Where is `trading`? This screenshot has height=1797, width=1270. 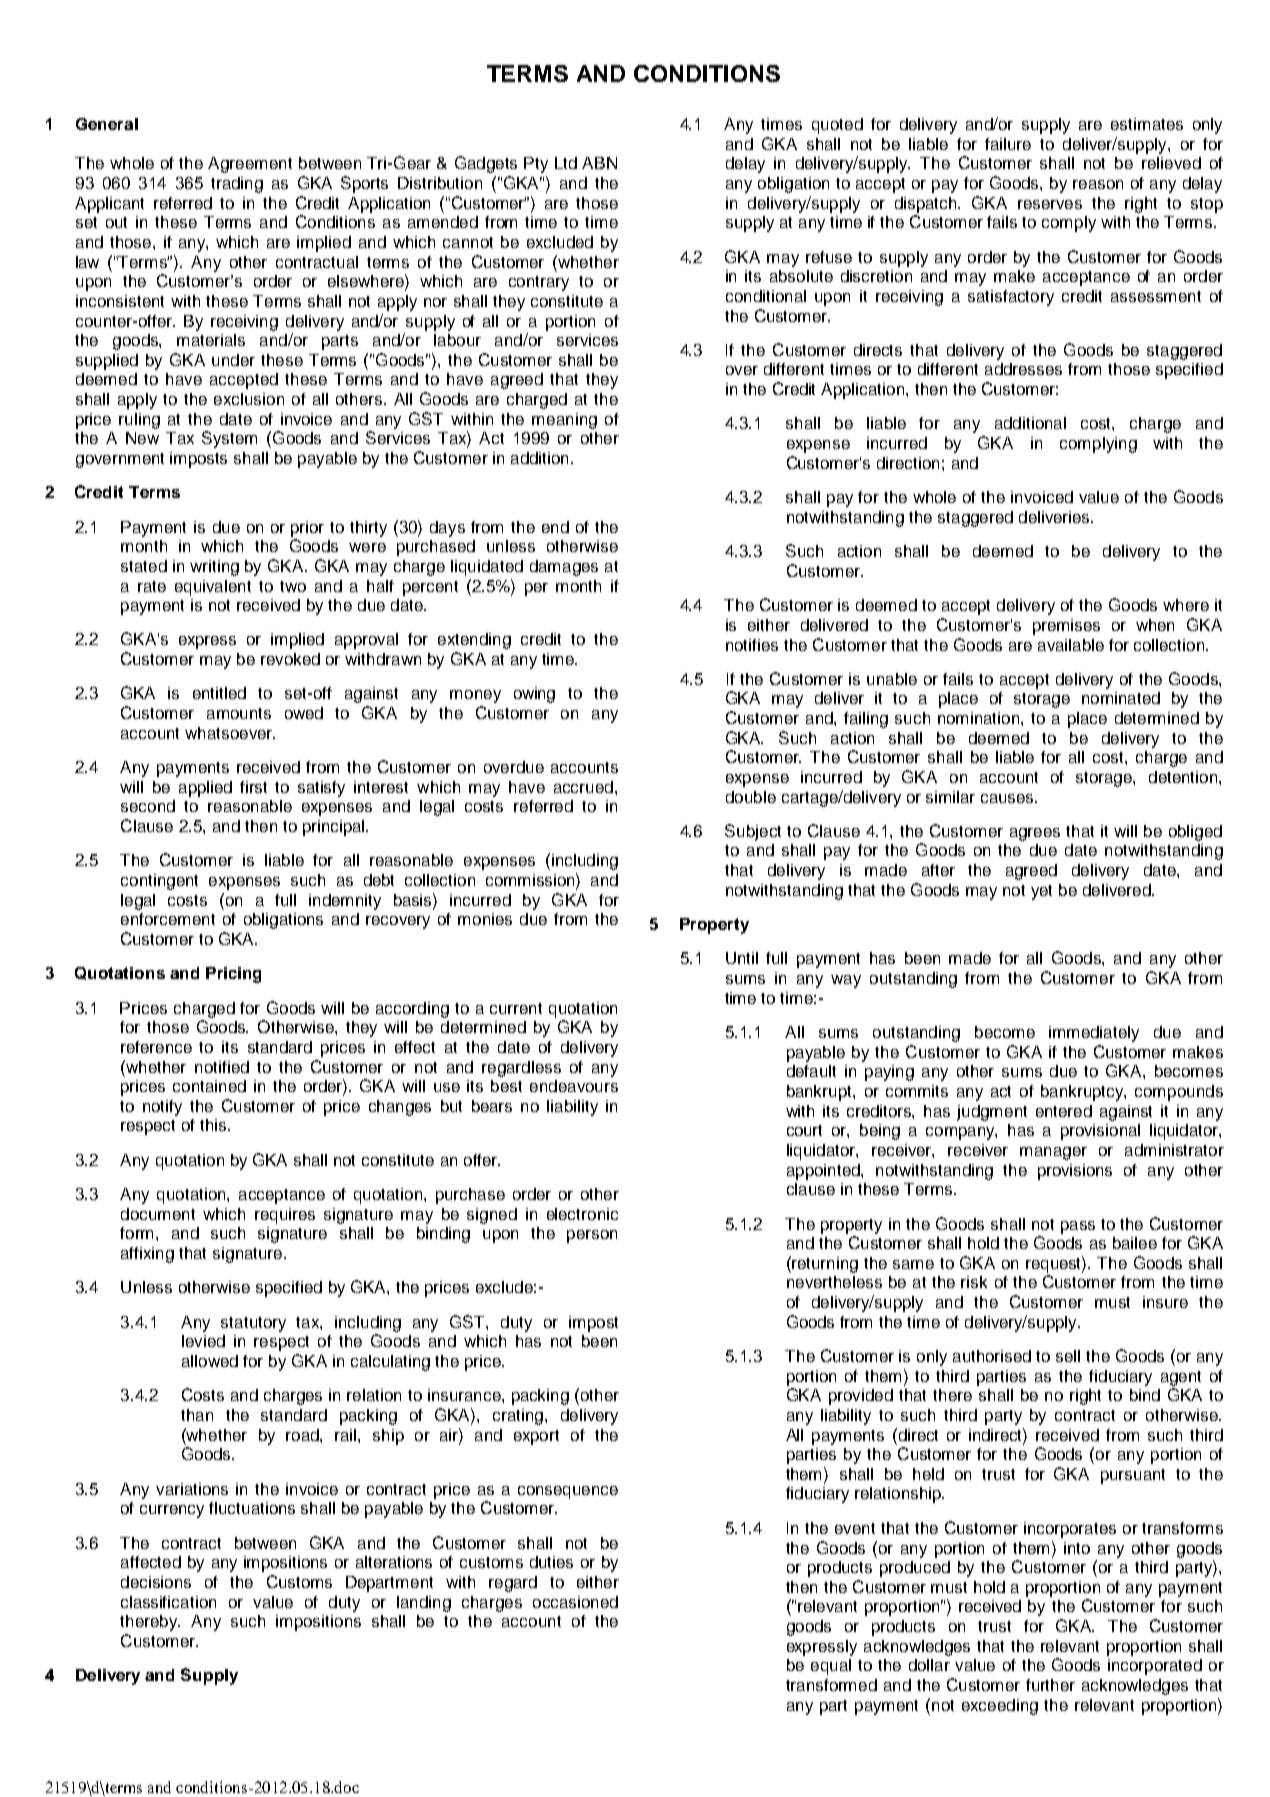 trading is located at coordinates (237, 185).
